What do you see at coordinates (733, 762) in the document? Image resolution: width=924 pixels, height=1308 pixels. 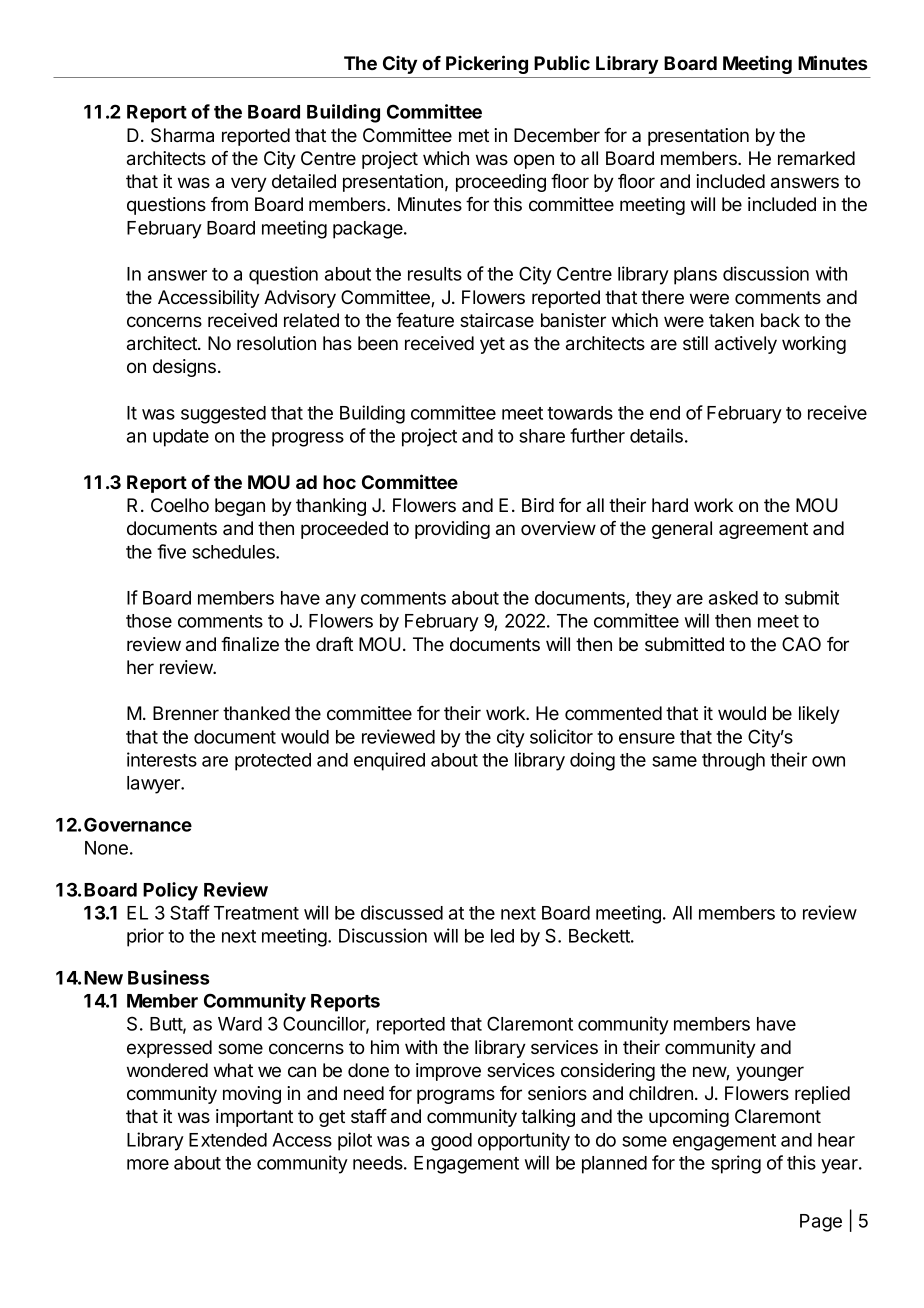 I see `through` at bounding box center [733, 762].
